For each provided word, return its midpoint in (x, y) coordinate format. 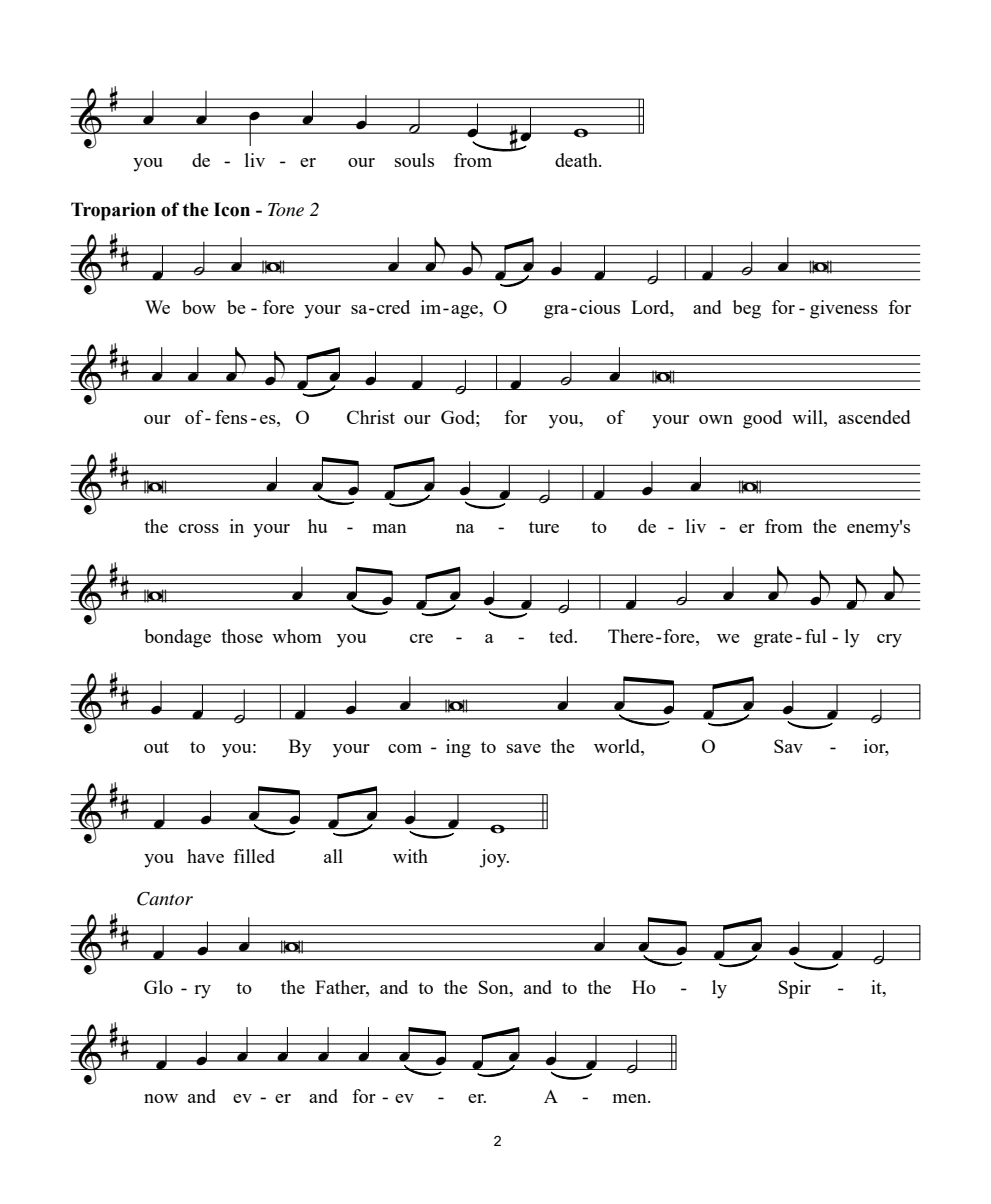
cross (199, 528)
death (577, 160)
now (161, 1098)
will (808, 417)
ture (544, 527)
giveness (844, 309)
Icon (232, 209)
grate (773, 639)
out (156, 747)
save (524, 748)
